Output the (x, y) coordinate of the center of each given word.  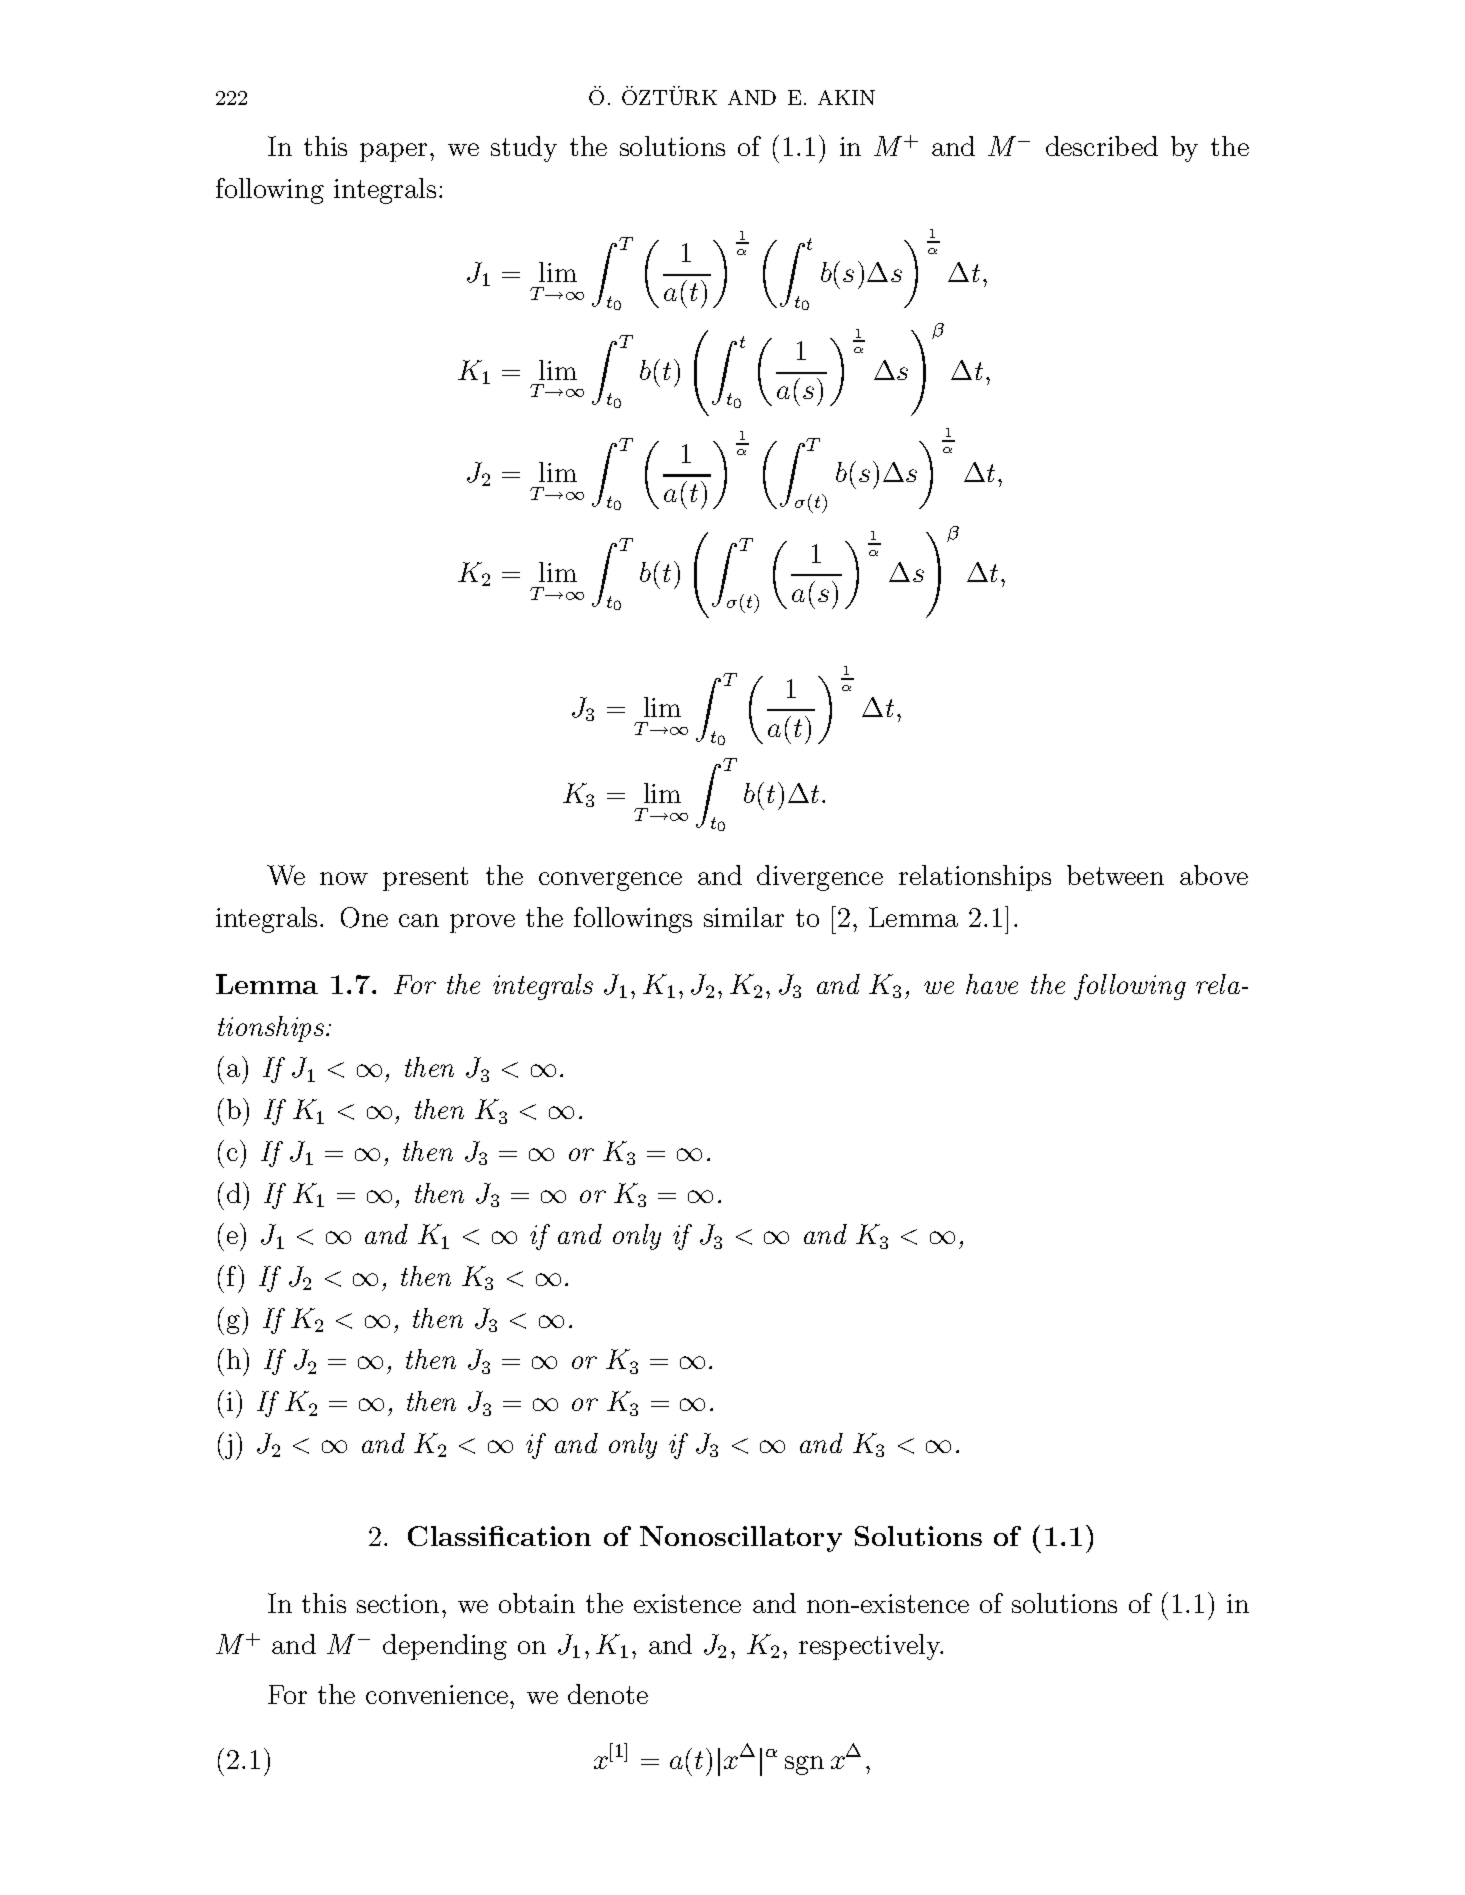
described (1102, 146)
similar (744, 917)
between (1115, 875)
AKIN (846, 97)
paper (395, 152)
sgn (804, 1765)
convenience (438, 1694)
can (419, 920)
